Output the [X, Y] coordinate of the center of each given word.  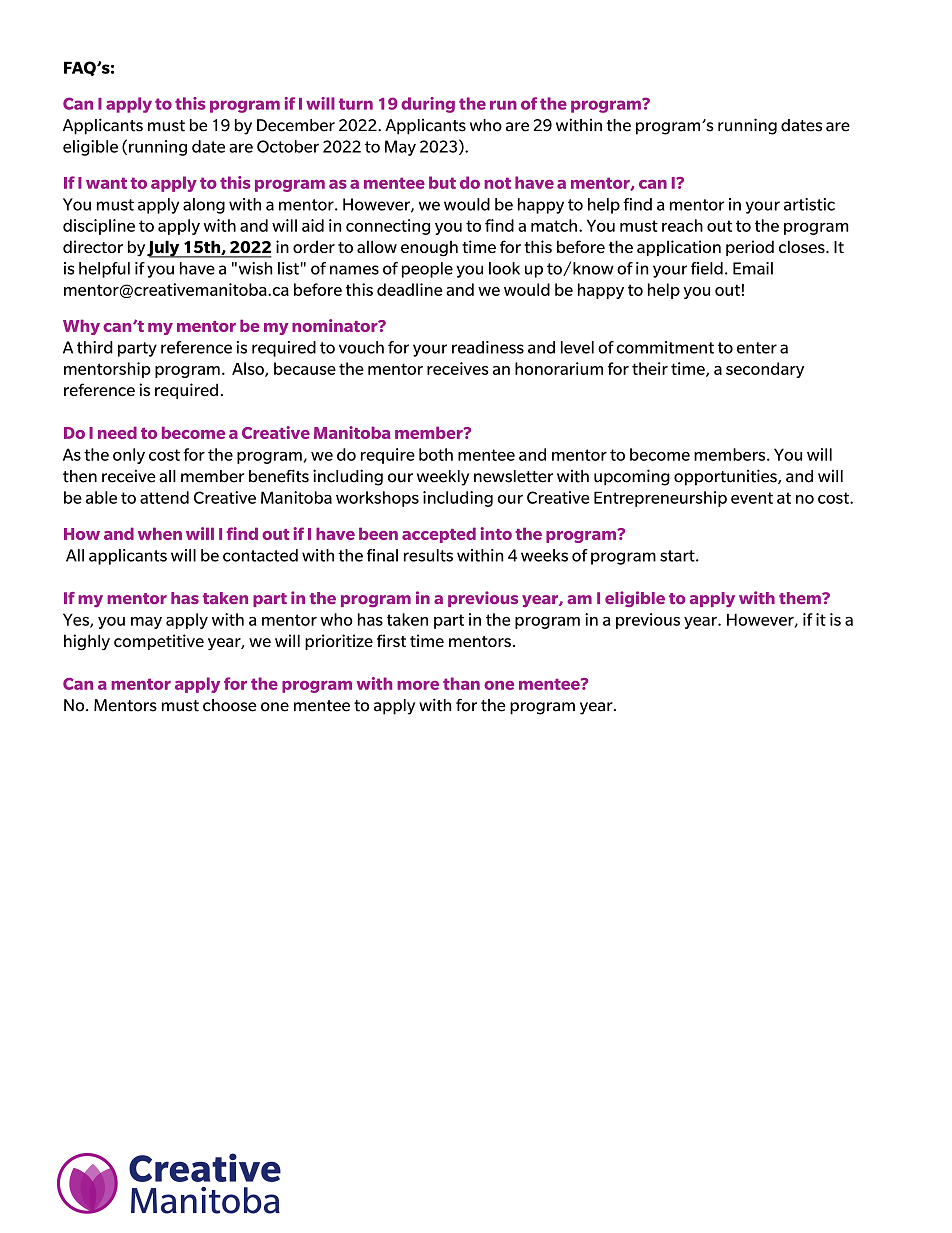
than [461, 683]
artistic [809, 204]
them [801, 598]
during [428, 105]
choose [230, 705]
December [296, 125]
